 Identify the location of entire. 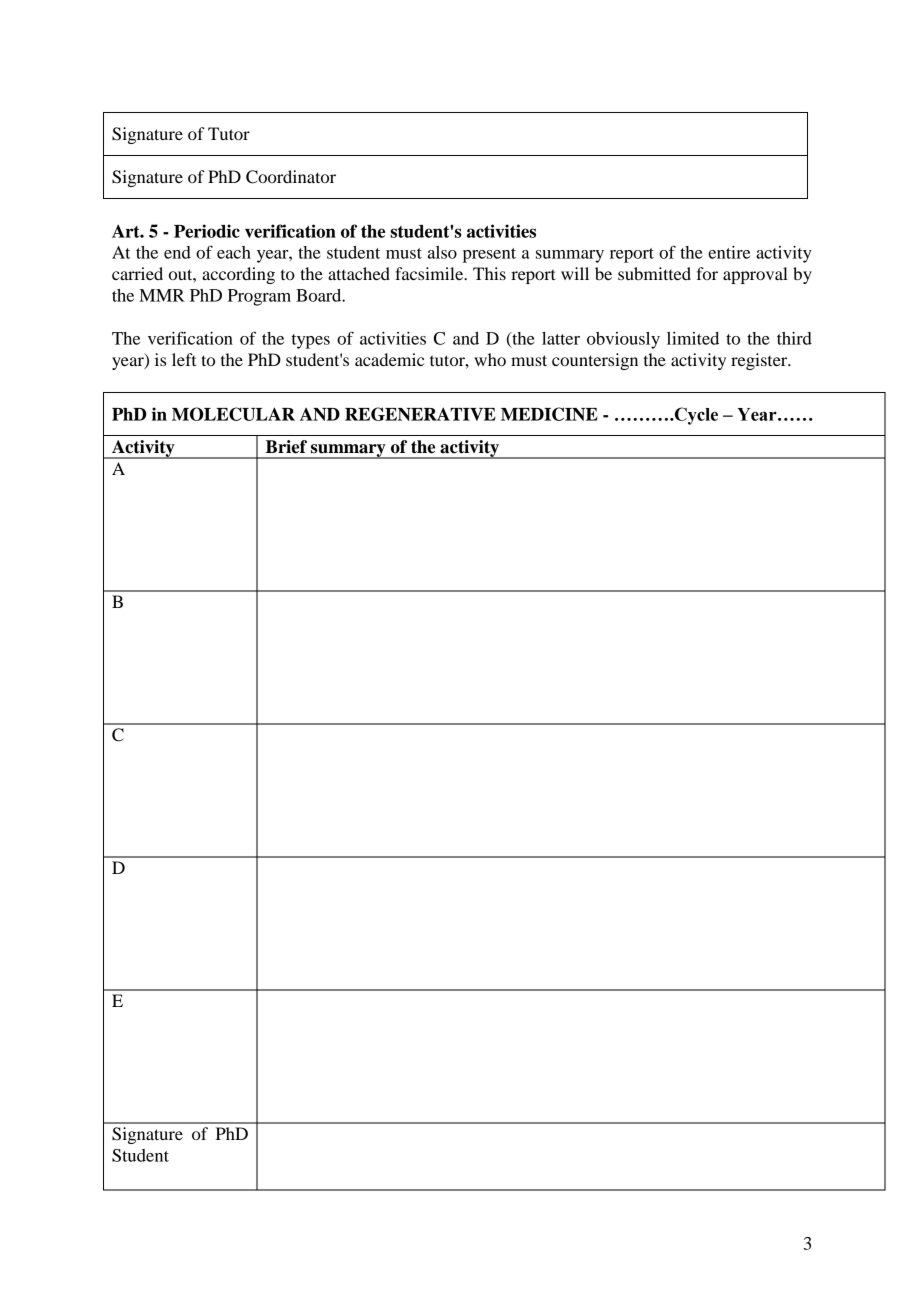
(729, 252).
